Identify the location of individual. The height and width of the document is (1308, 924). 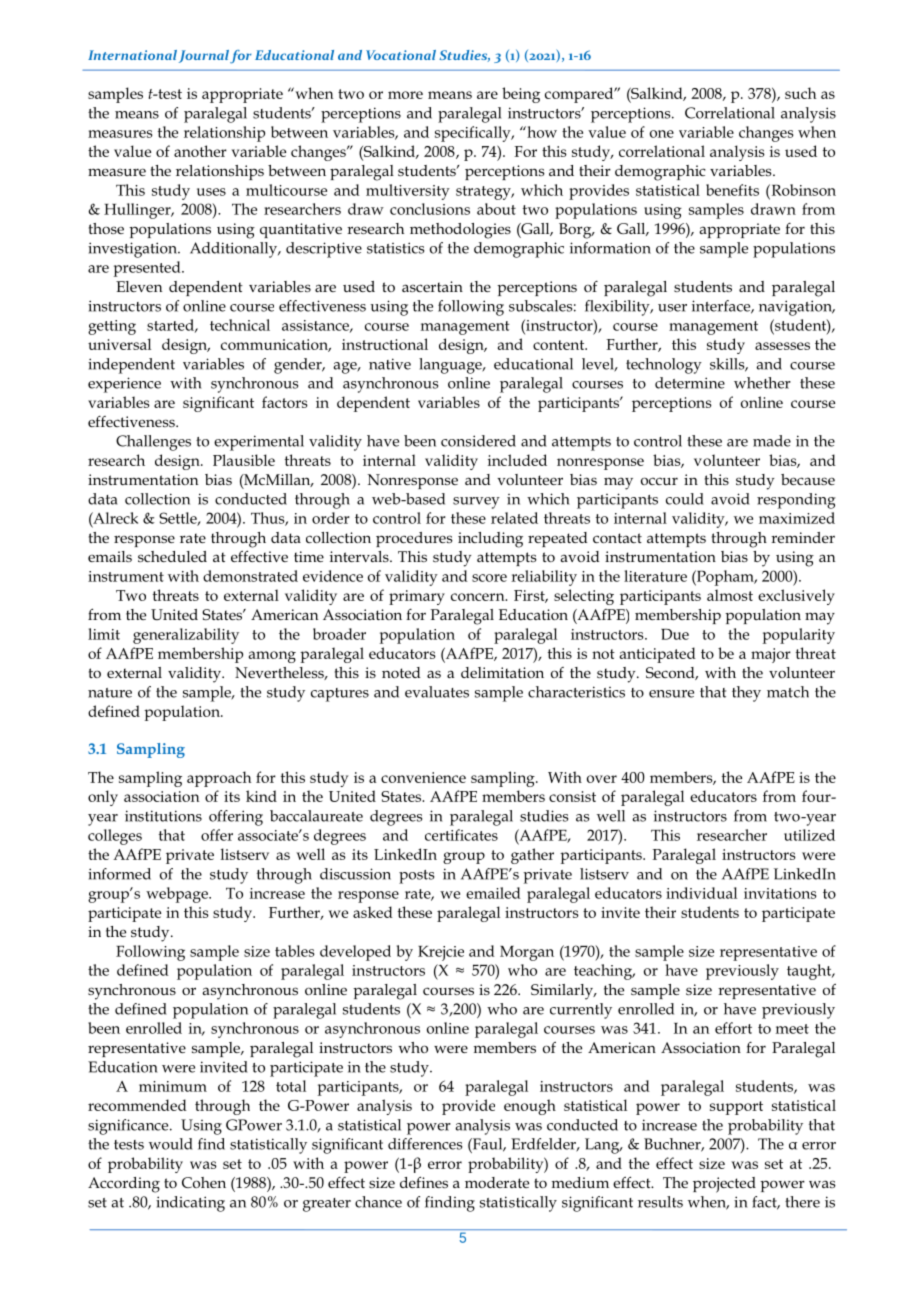
(701, 893).
